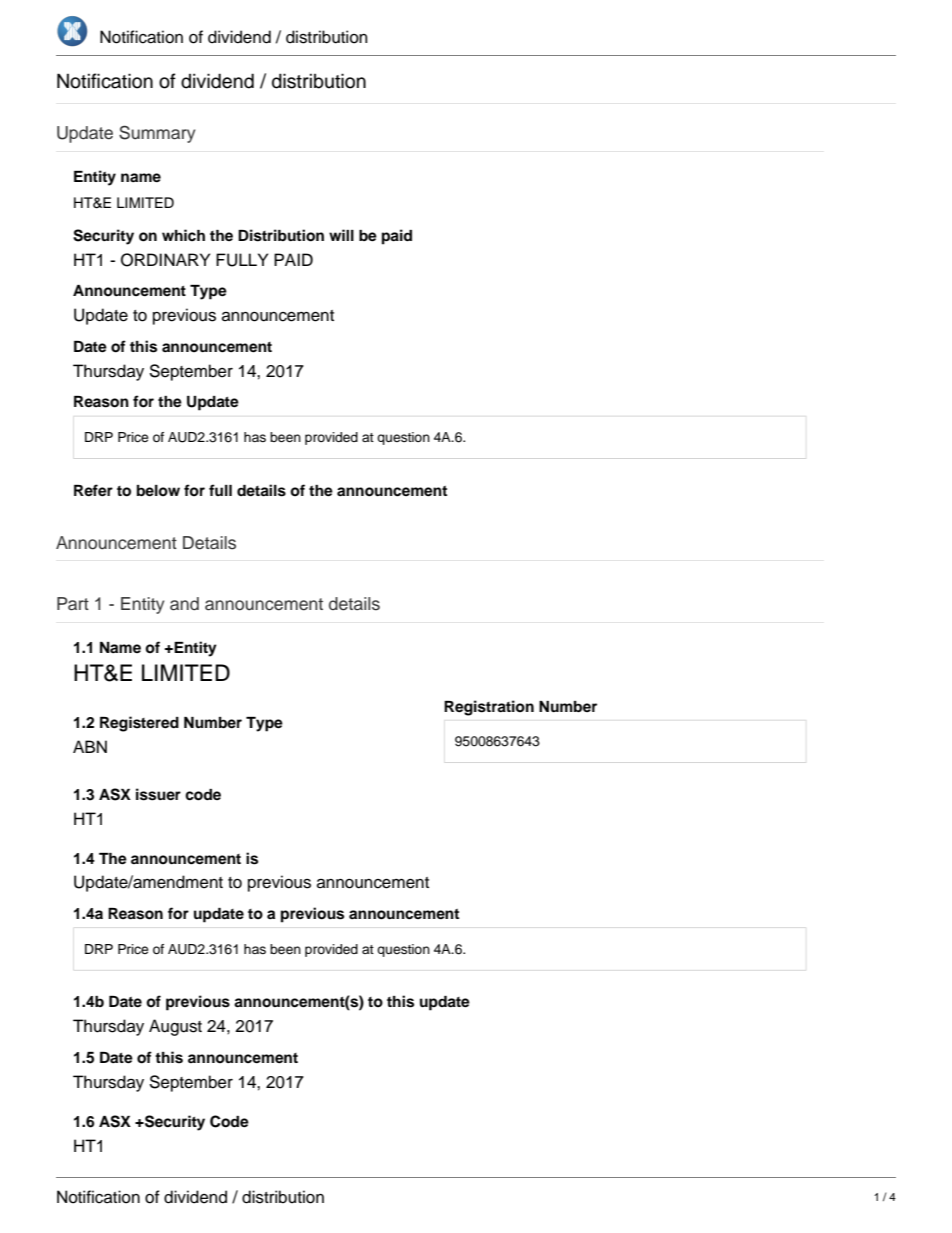 This screenshot has height=1233, width=952. Describe the element at coordinates (90, 746) in the screenshot. I see `ABN` at that location.
